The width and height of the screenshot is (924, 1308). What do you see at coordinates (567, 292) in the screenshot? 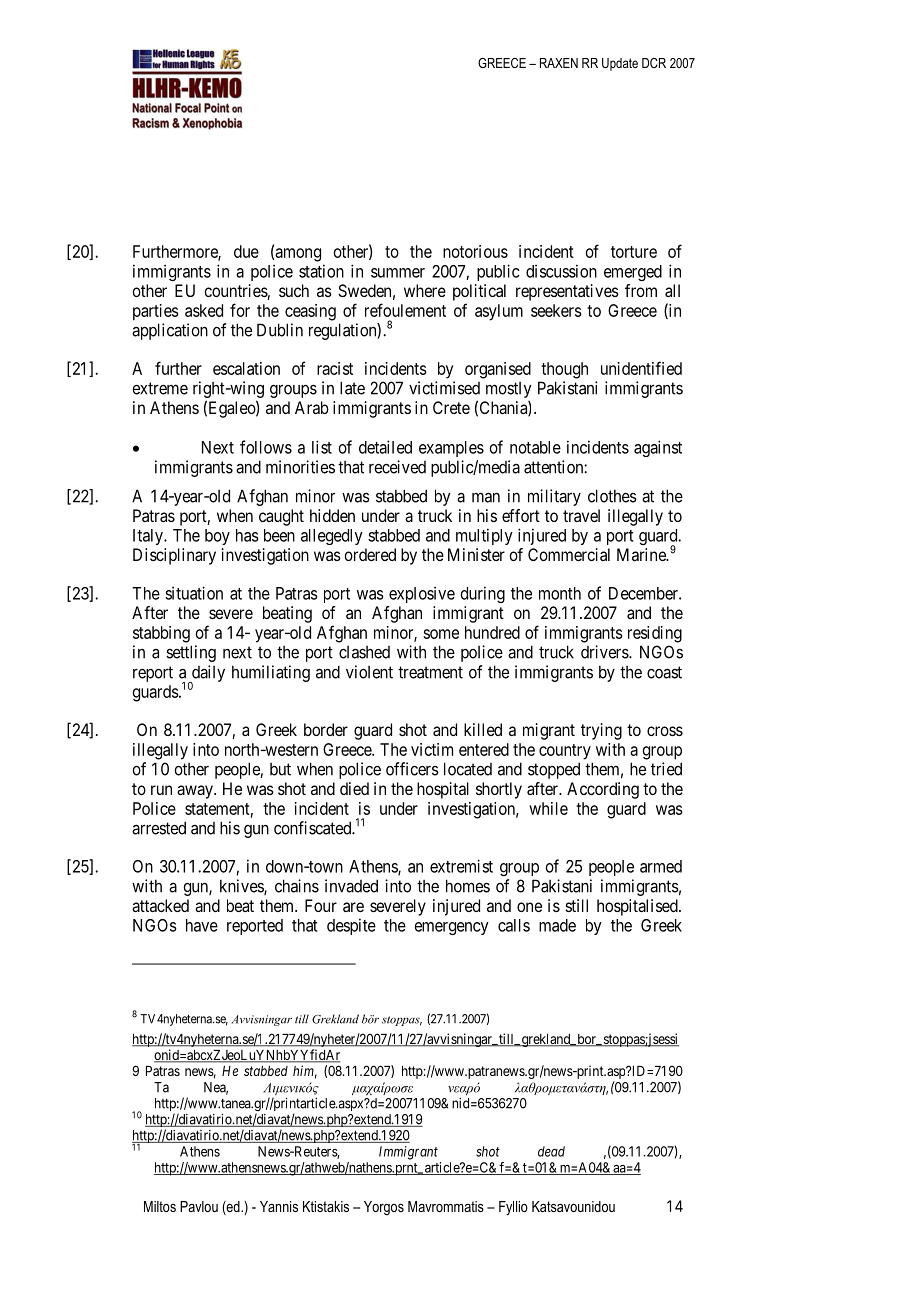
I see `representatives` at bounding box center [567, 292].
